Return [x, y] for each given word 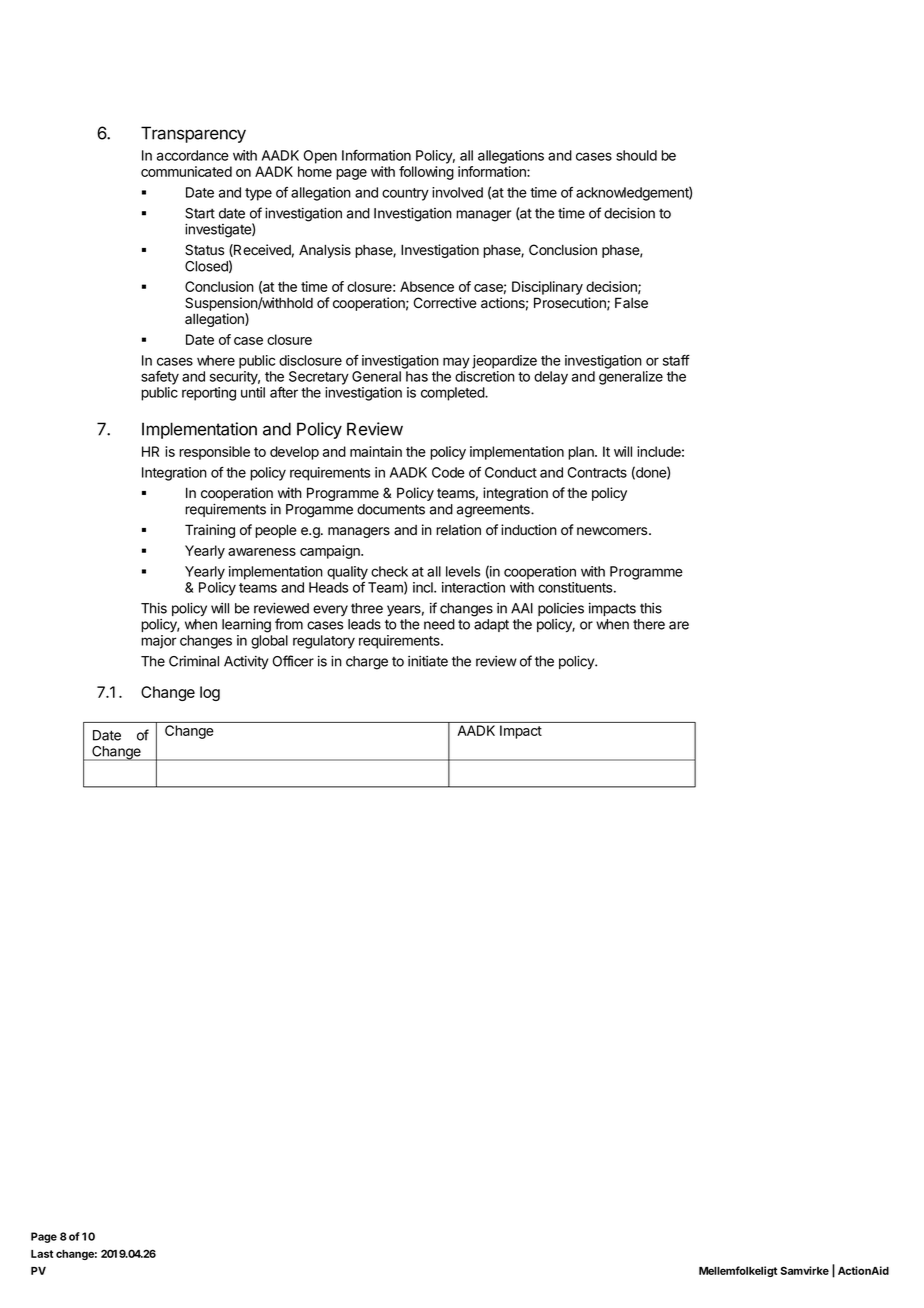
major [159, 642]
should [636, 155]
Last [42, 1254]
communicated [186, 171]
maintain [376, 451]
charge [367, 663]
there [649, 624]
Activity [246, 662]
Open [320, 157]
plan [582, 453]
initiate [428, 661]
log [210, 693]
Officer [293, 661]
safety [160, 378]
